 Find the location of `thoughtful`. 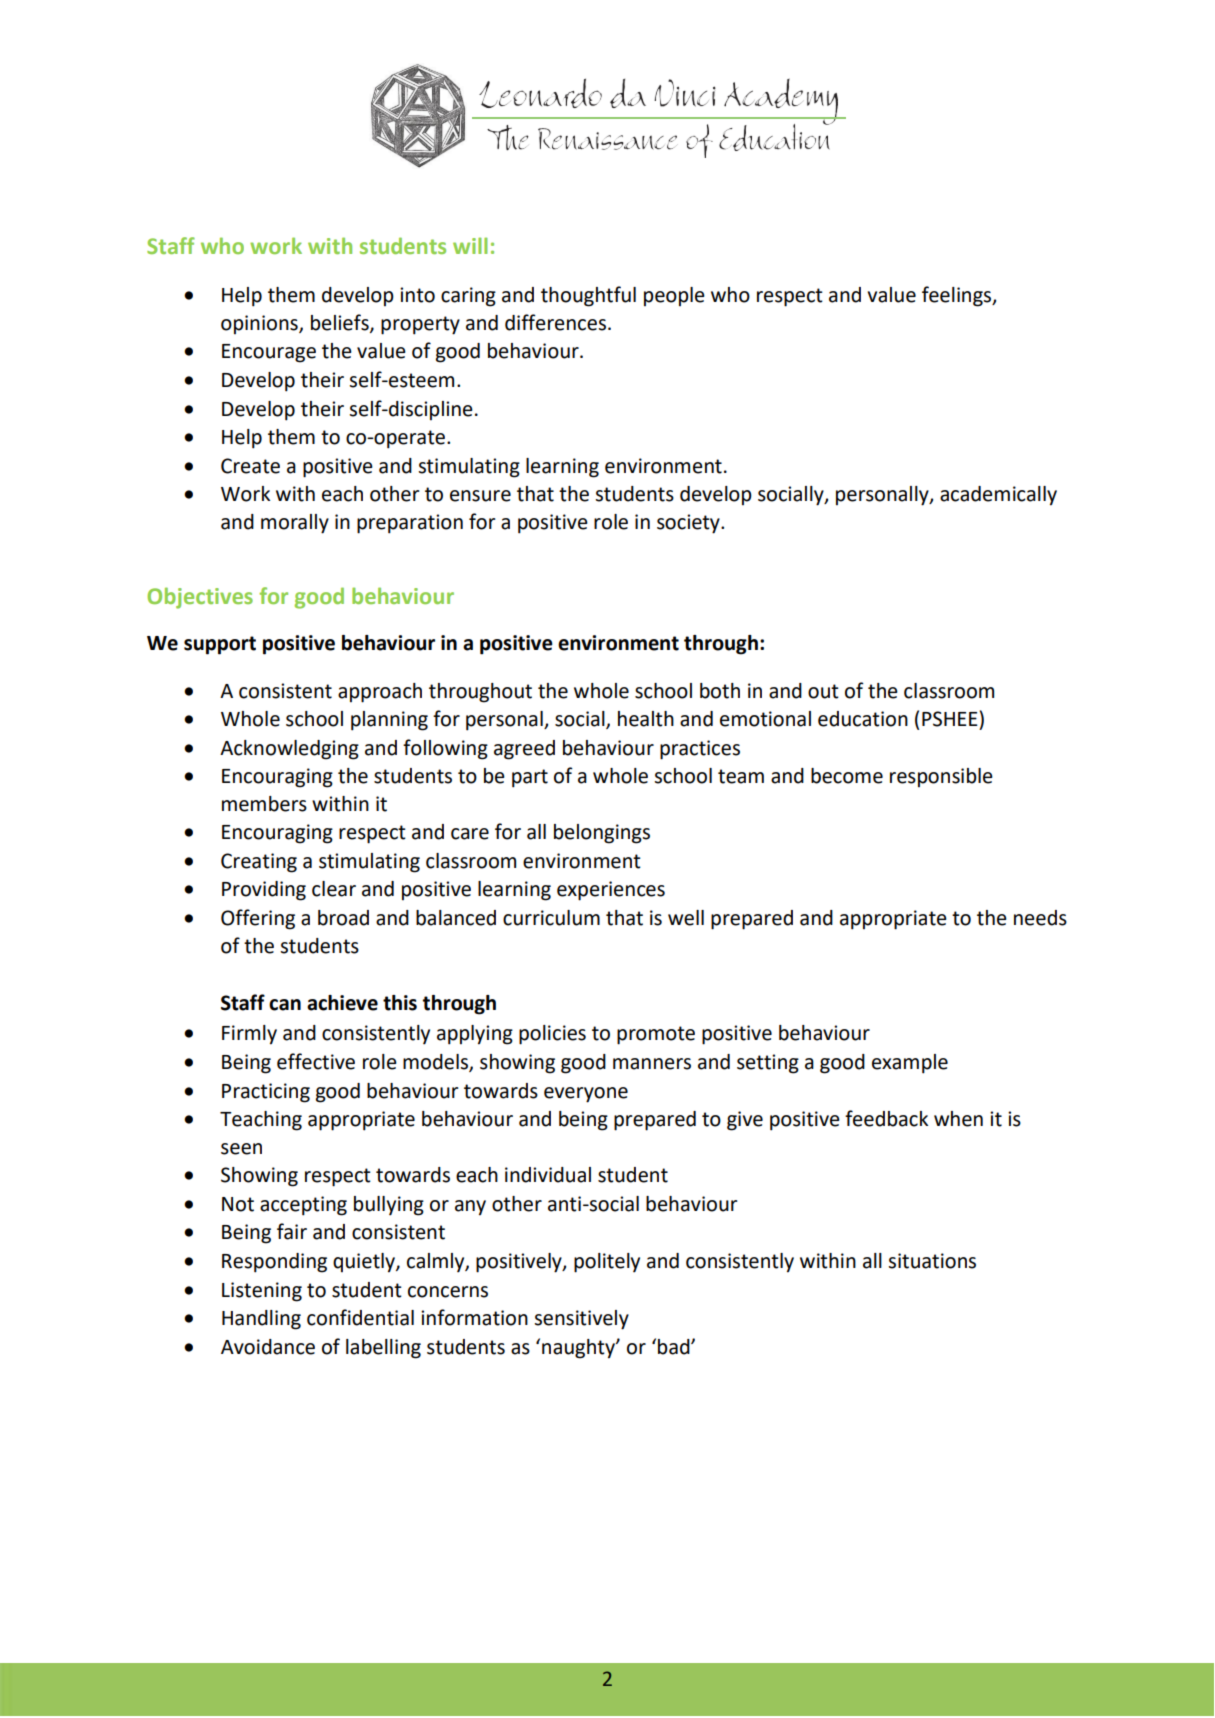

thoughtful is located at coordinates (588, 296).
